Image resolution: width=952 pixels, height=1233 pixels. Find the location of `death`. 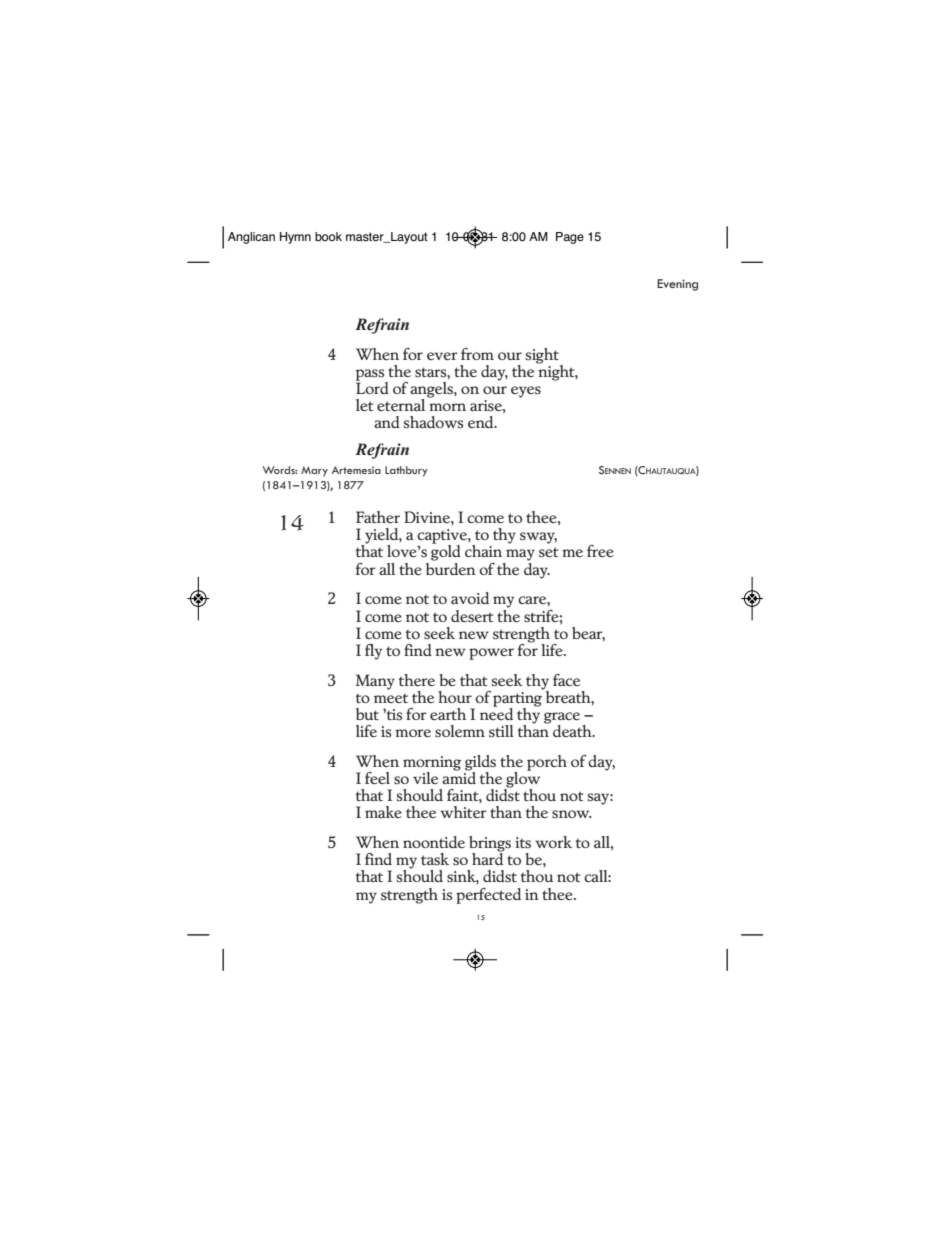

death is located at coordinates (573, 731).
